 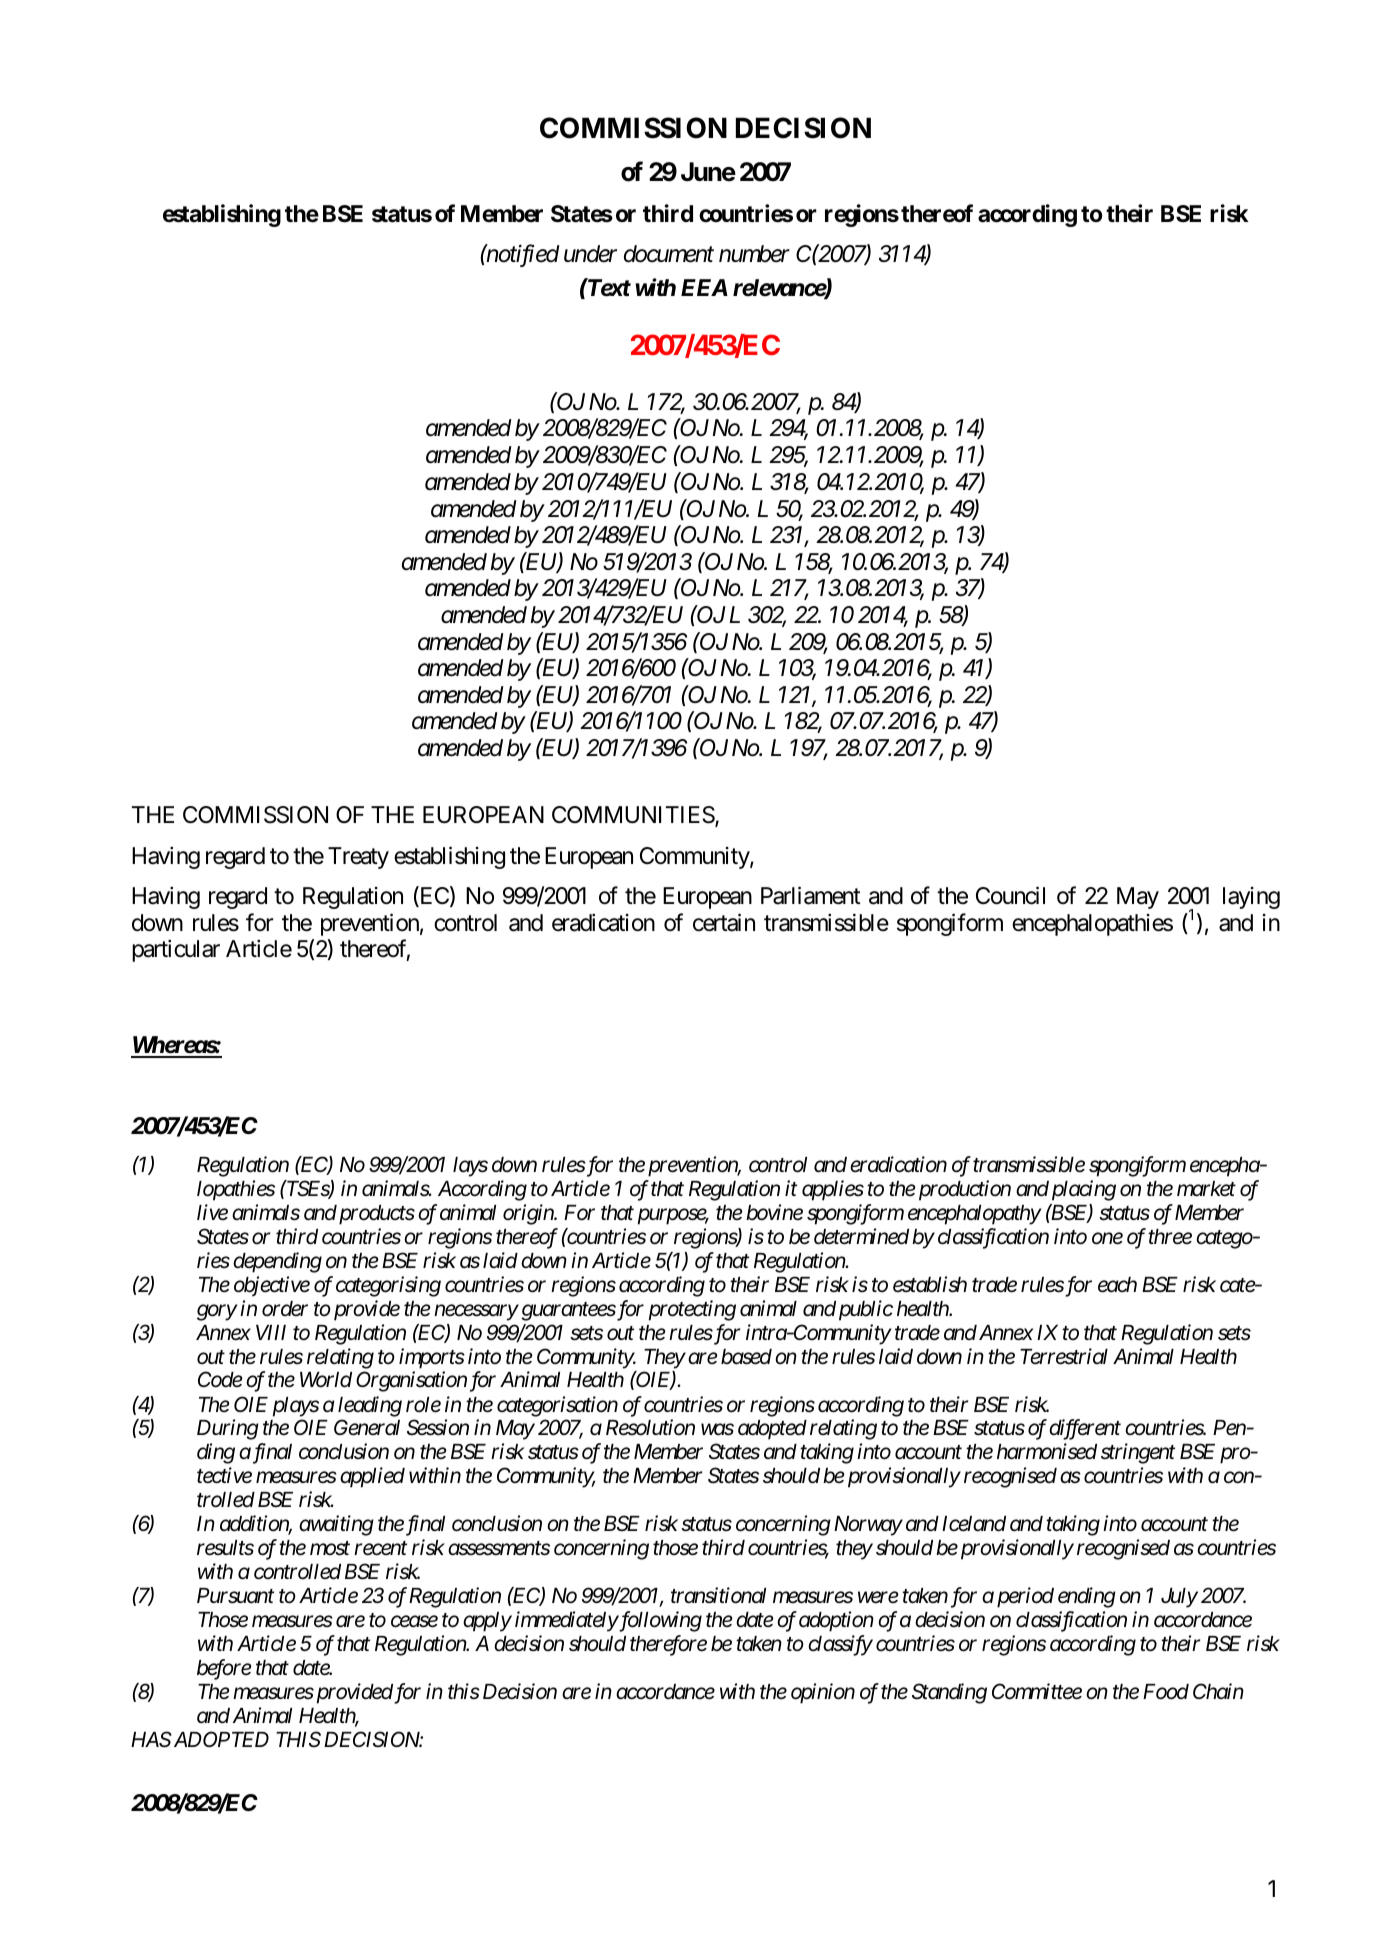 I want to click on EEA, so click(x=704, y=287).
